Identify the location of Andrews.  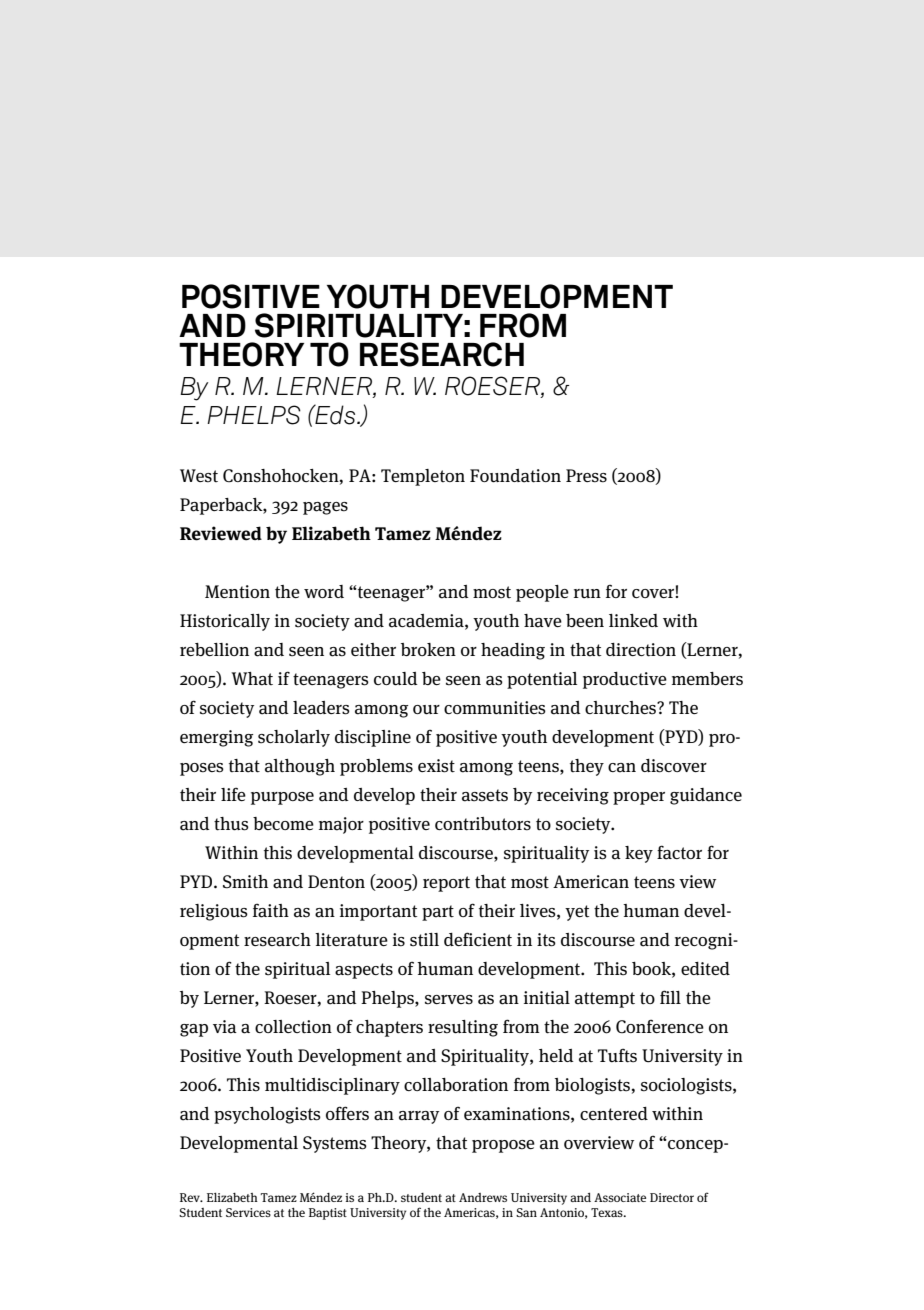
(483, 1197).
